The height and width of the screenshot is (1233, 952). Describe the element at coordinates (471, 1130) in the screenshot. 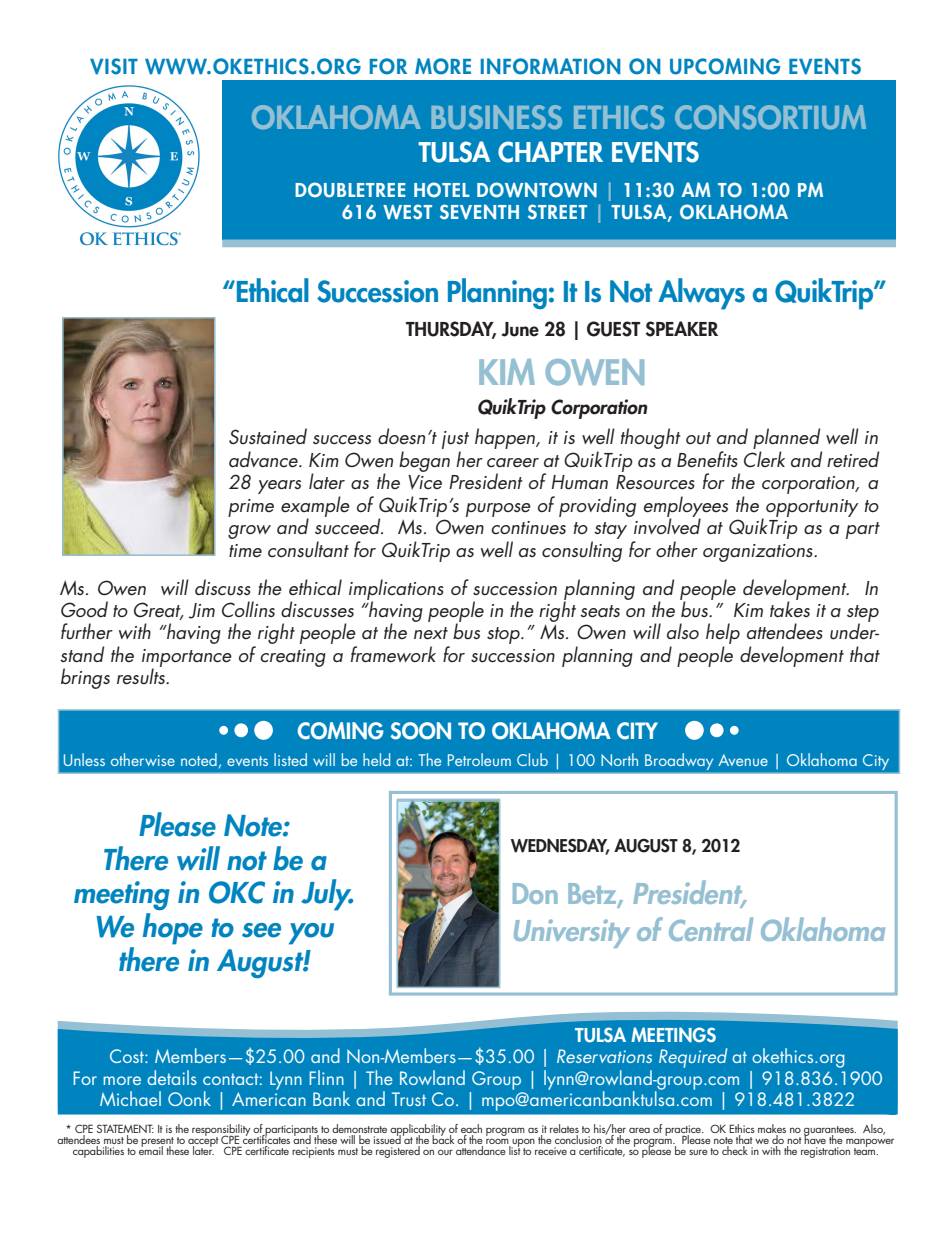

I see `each` at that location.
